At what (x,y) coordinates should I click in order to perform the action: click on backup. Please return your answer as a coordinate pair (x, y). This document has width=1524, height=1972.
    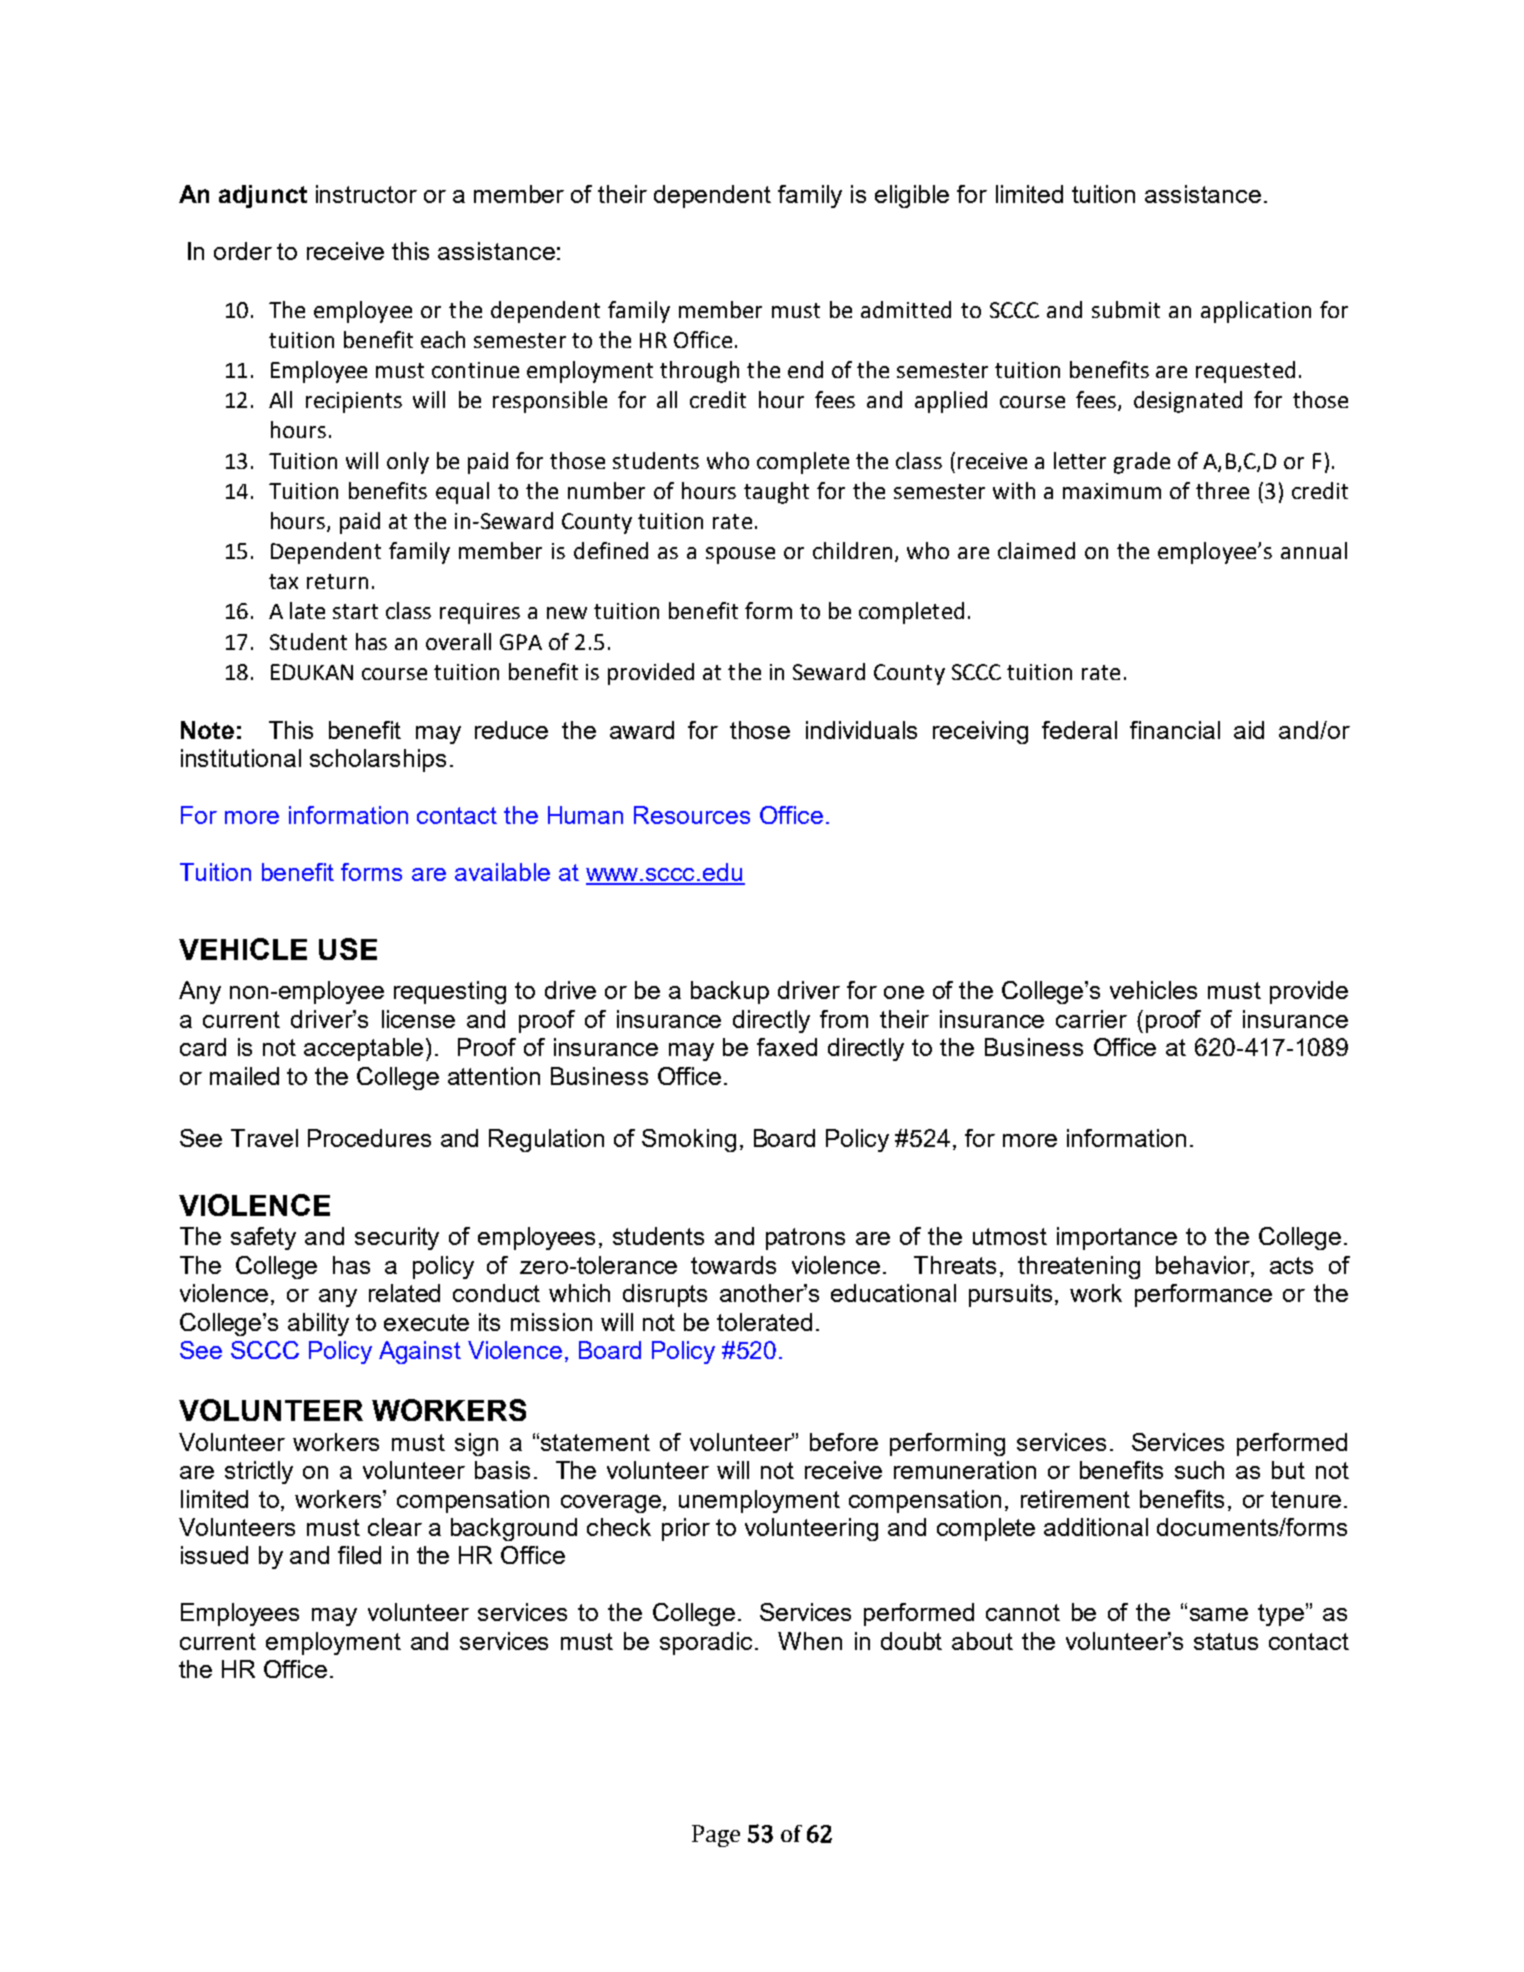
    Looking at the image, I should click on (730, 992).
